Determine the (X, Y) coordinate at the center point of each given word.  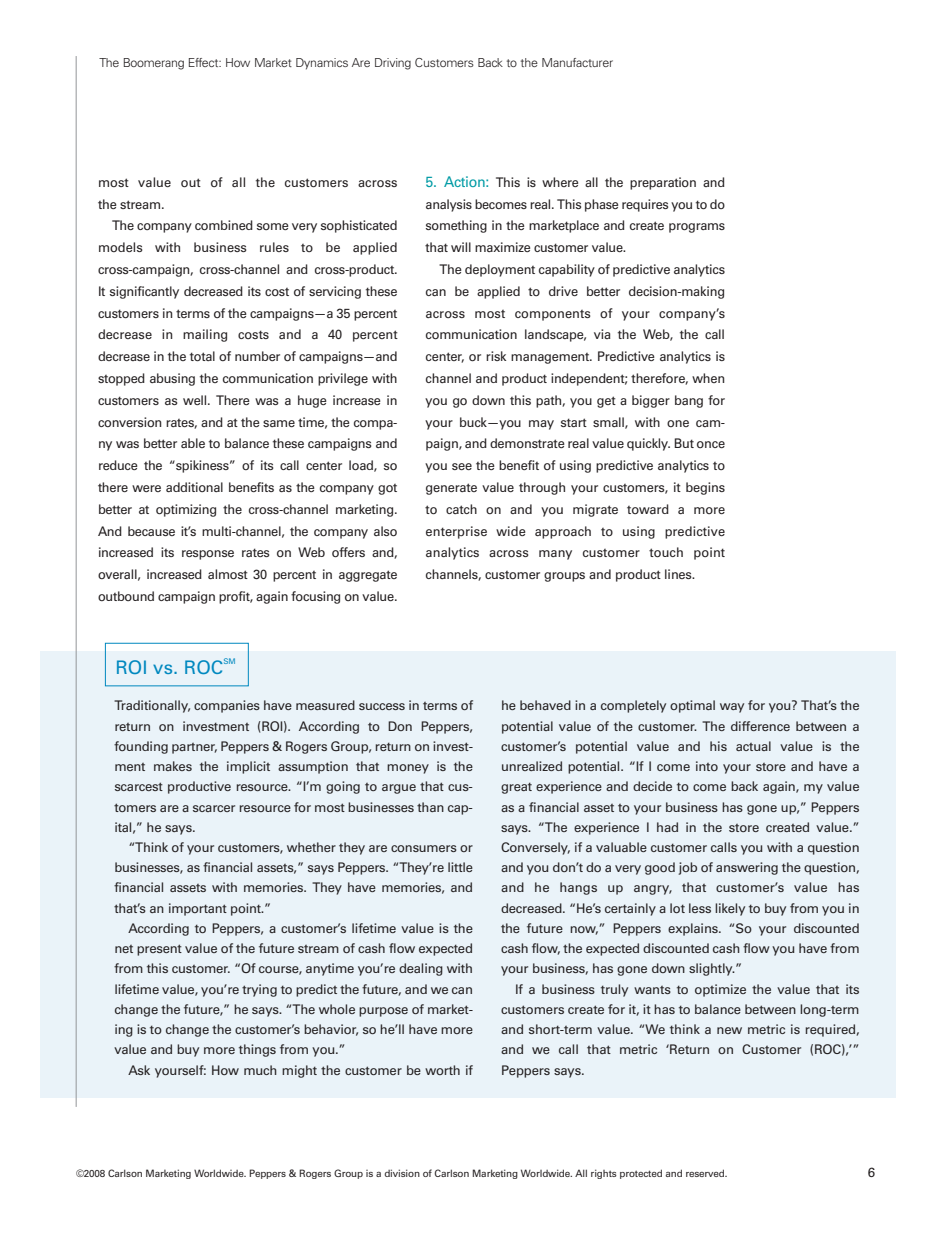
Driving (393, 64)
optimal (692, 706)
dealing (421, 969)
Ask (139, 1070)
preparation (663, 183)
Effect (205, 62)
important (198, 909)
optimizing (186, 510)
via (602, 334)
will (461, 247)
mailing (205, 335)
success (382, 706)
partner (194, 748)
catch (461, 509)
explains (694, 929)
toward (648, 509)
